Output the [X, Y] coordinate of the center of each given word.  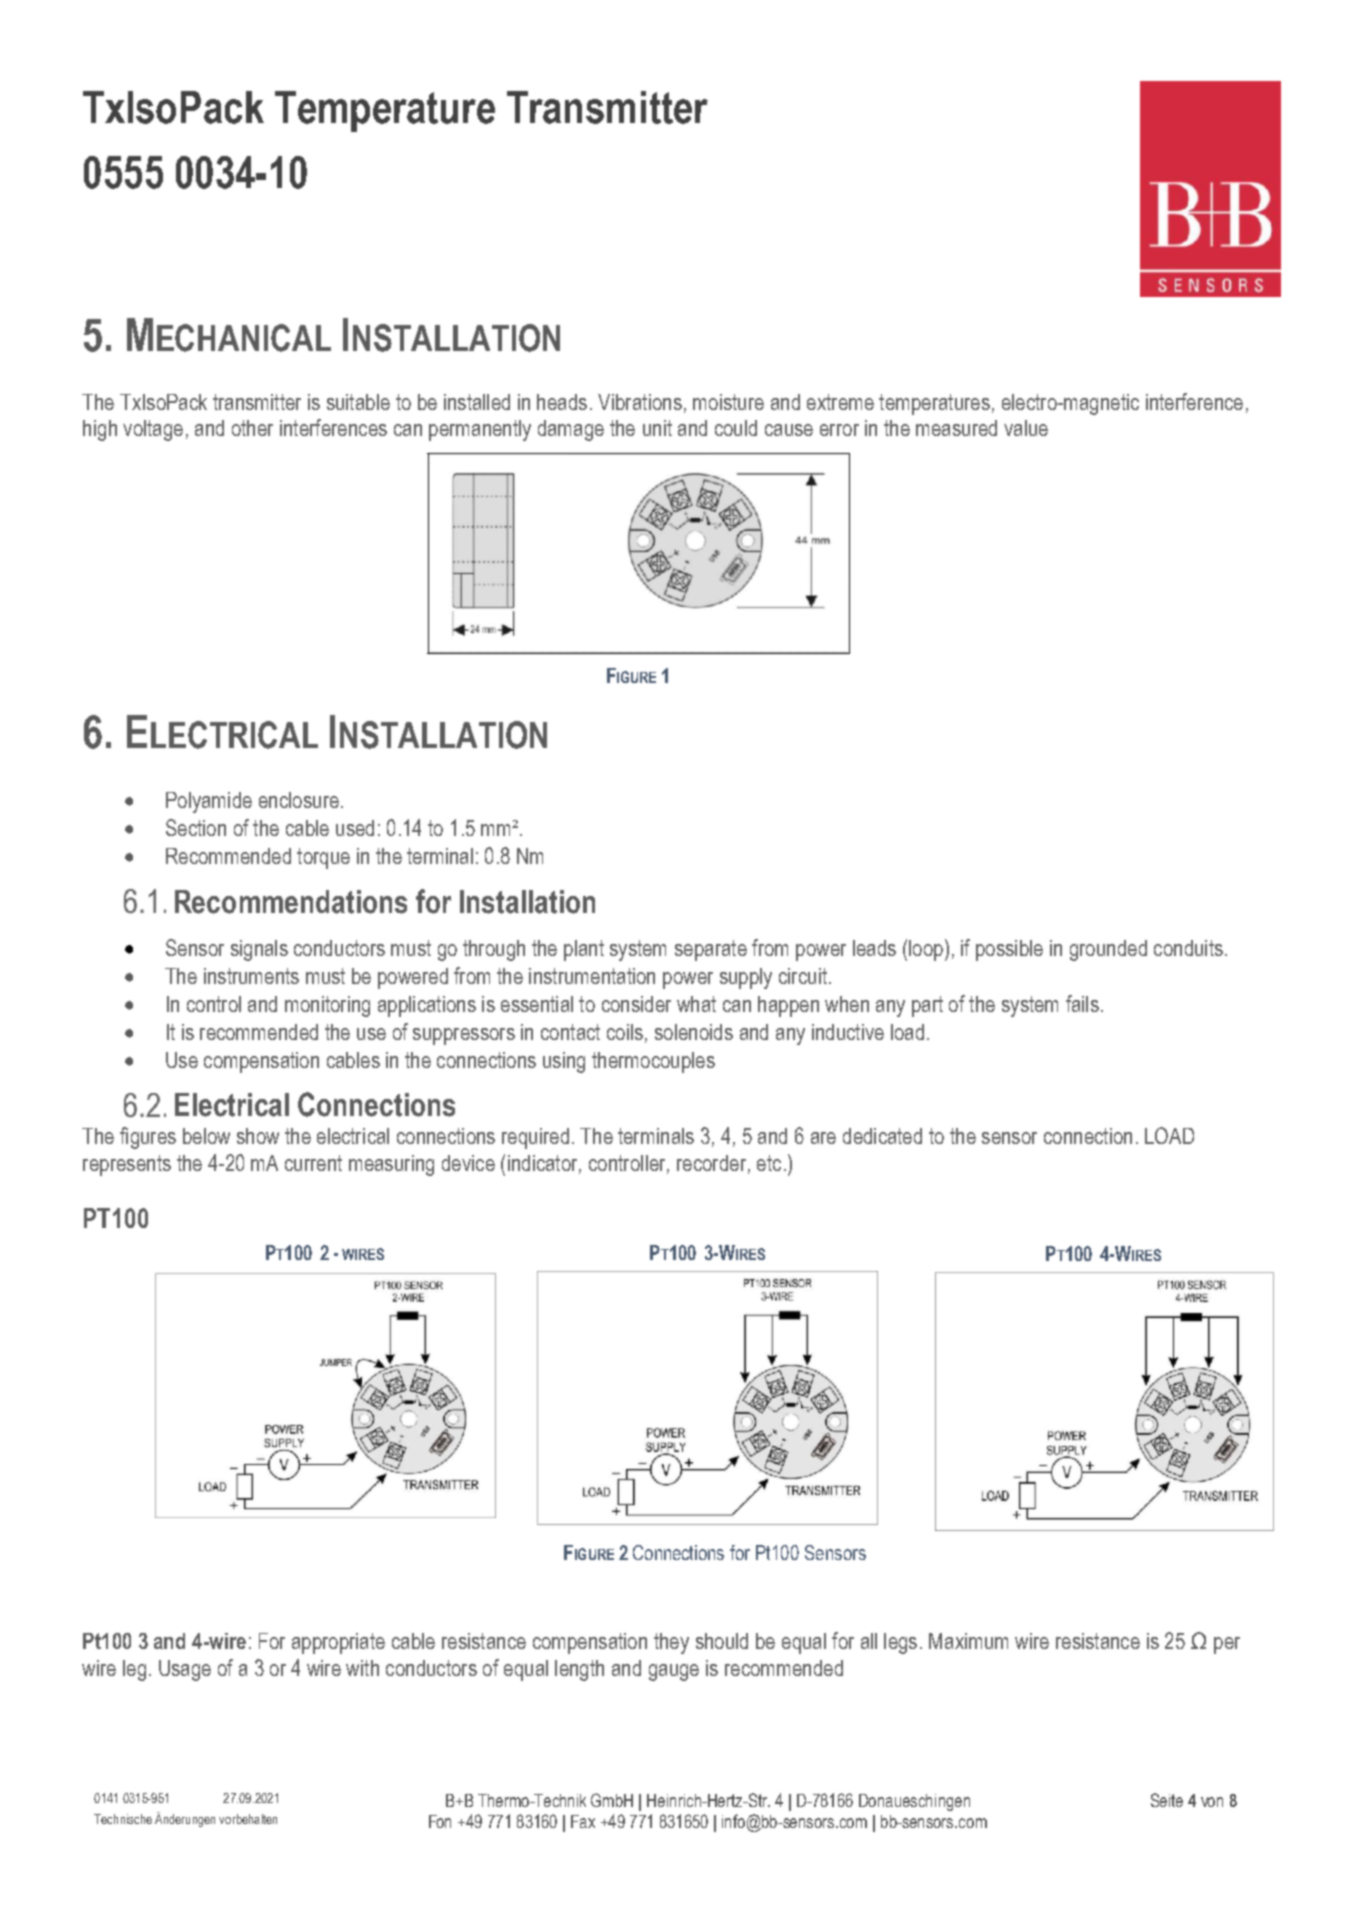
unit [657, 428]
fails [1082, 1003]
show [258, 1136]
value [1026, 428]
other [252, 428]
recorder [713, 1164]
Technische [123, 1819]
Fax [583, 1821]
